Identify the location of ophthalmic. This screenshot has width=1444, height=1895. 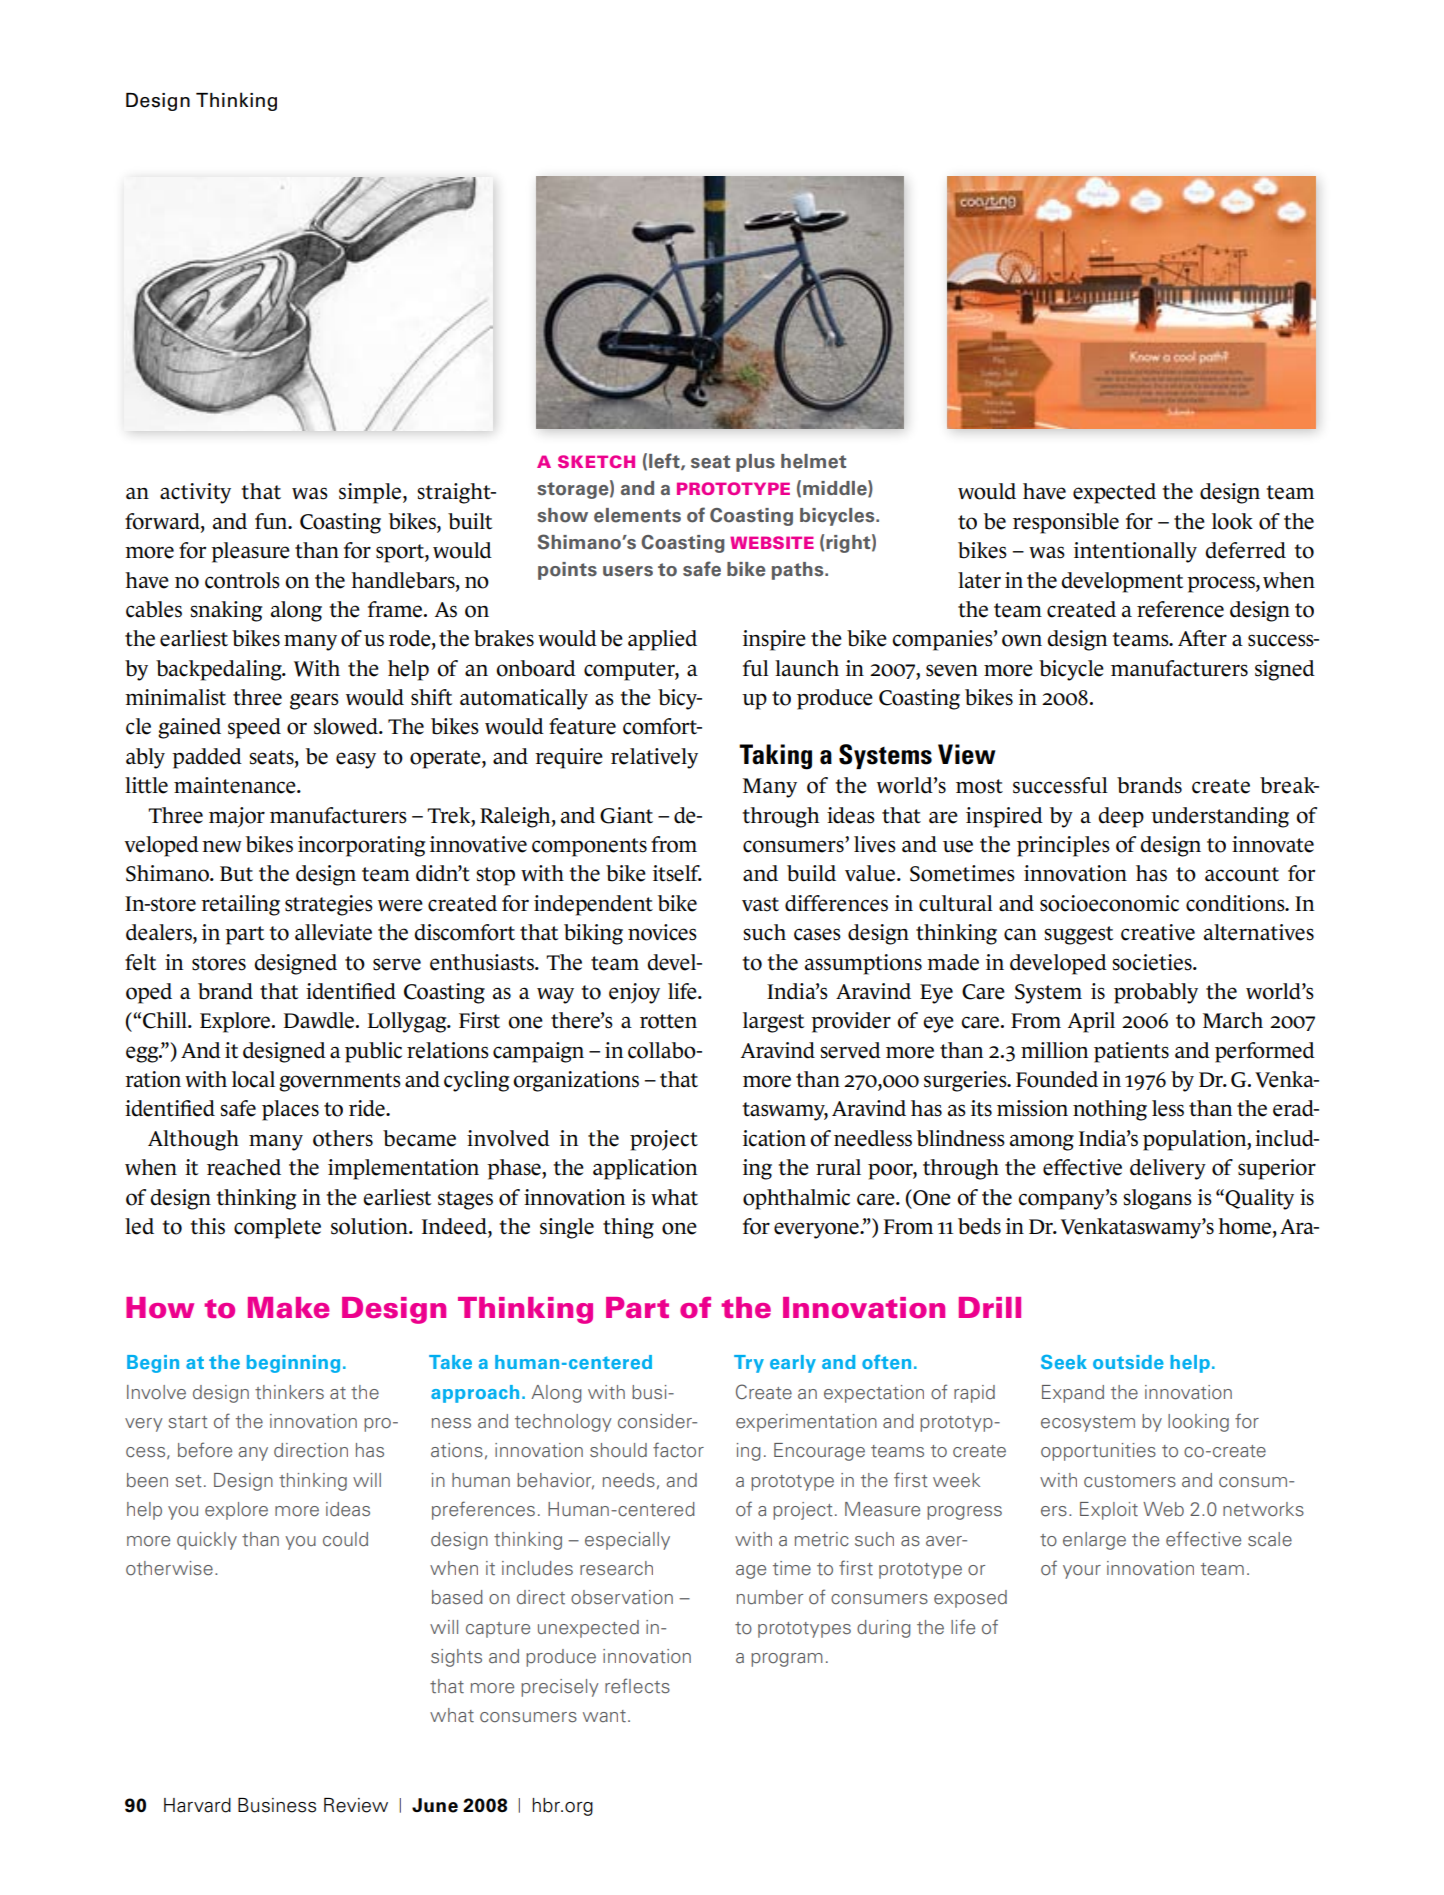
(796, 1199).
